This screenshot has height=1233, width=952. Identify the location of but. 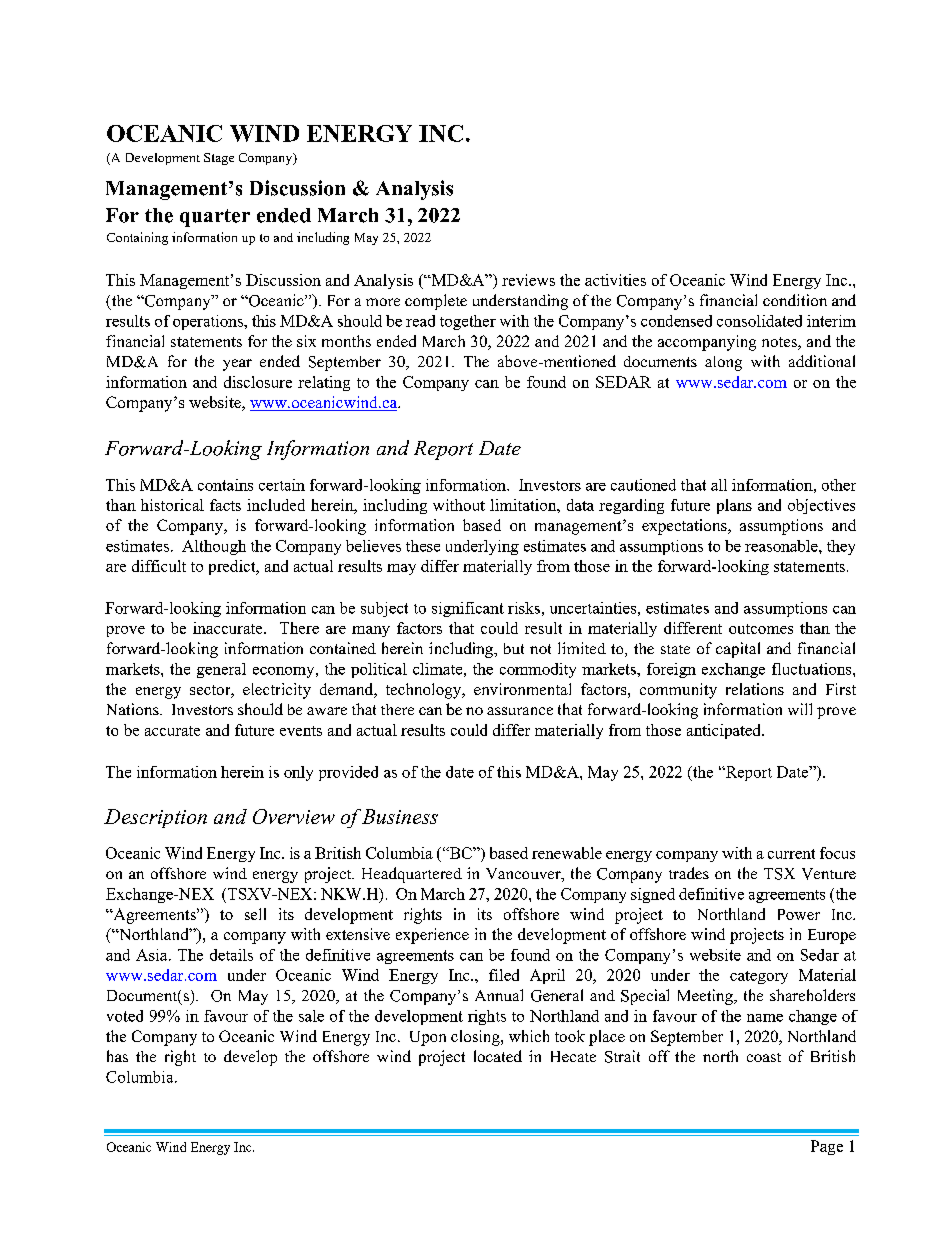
(514, 648).
